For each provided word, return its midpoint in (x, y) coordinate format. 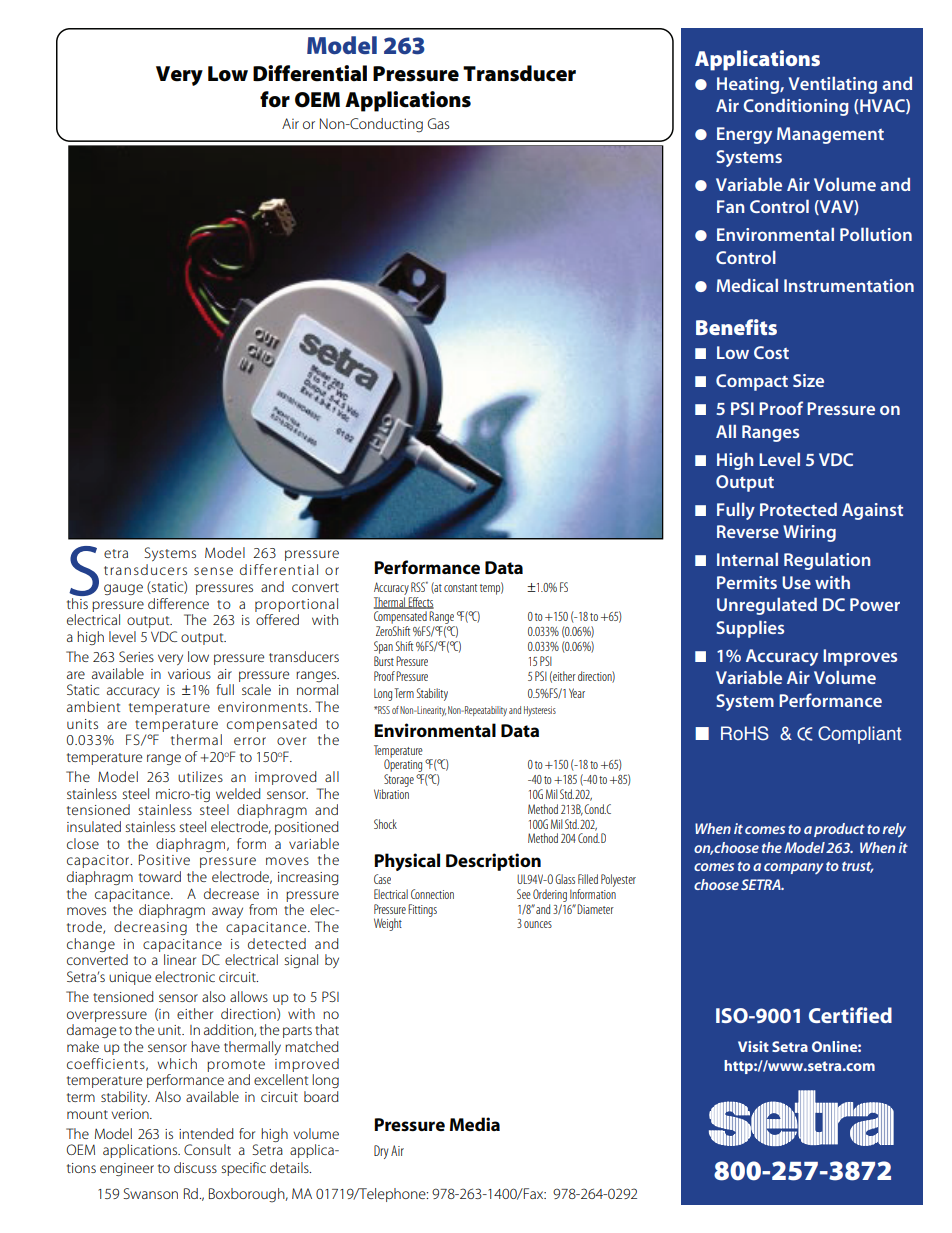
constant (460, 588)
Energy (744, 135)
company (793, 868)
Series (136, 656)
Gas (438, 123)
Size (808, 380)
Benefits (736, 327)
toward (160, 876)
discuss (195, 1167)
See (524, 894)
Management (830, 135)
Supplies (750, 629)
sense (213, 571)
